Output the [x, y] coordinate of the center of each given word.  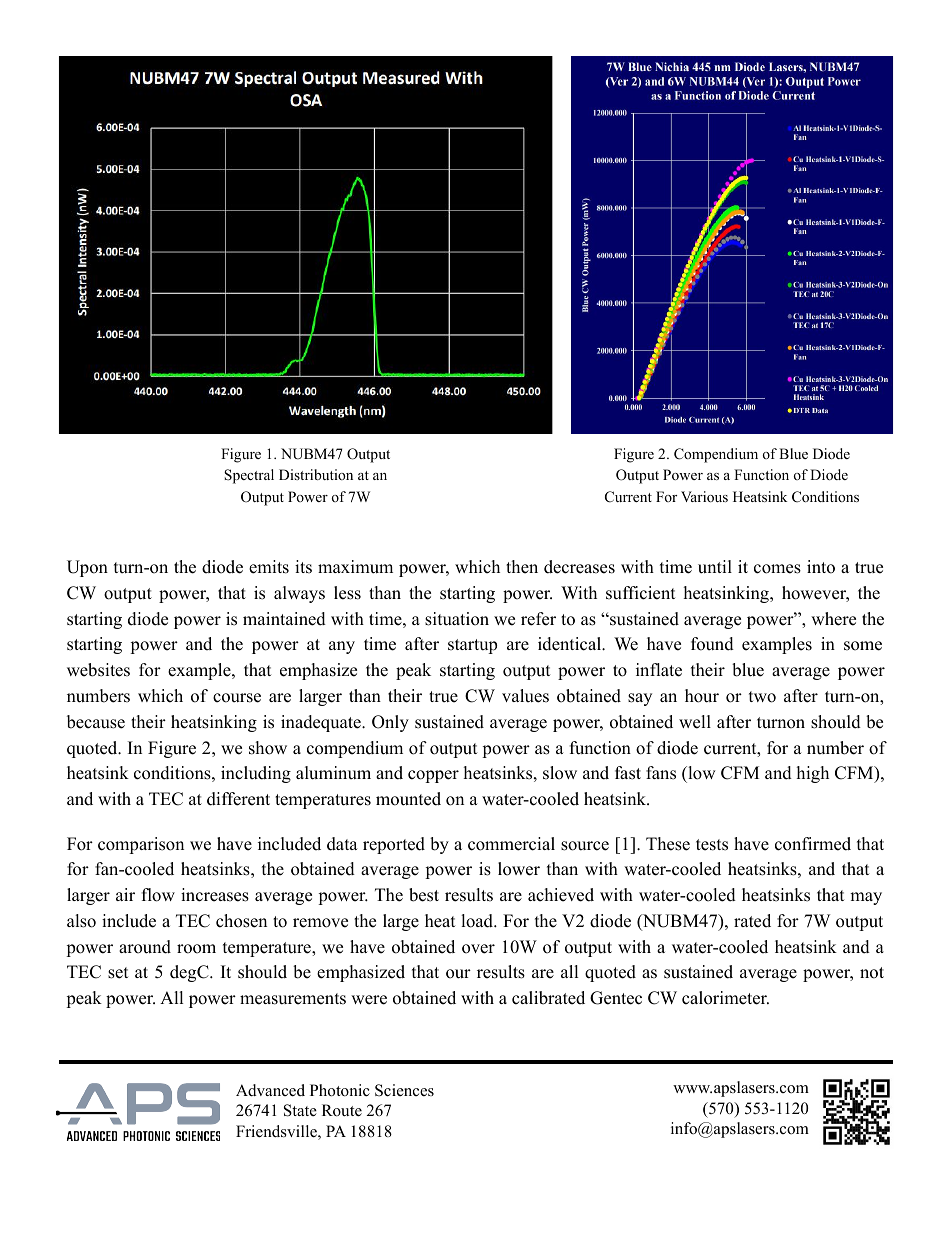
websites [98, 670]
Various [704, 497]
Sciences [404, 1090]
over [478, 949]
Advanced [270, 1090]
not [872, 973]
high [813, 774]
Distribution [316, 474]
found [712, 644]
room [196, 949]
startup [472, 646]
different [238, 799]
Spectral [249, 476]
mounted [408, 799]
